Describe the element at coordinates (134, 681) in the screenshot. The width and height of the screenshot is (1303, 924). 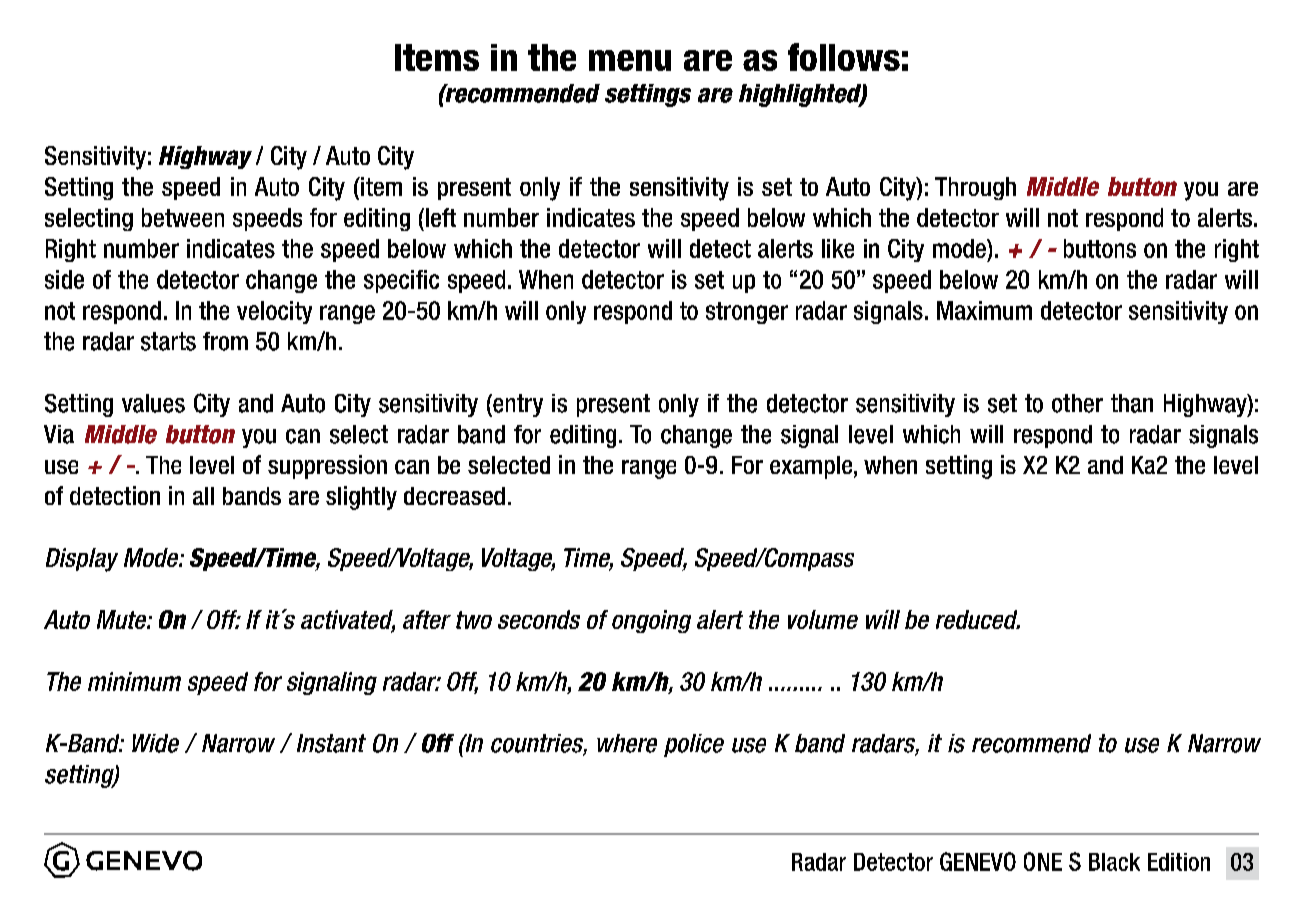
I see `minimum` at that location.
